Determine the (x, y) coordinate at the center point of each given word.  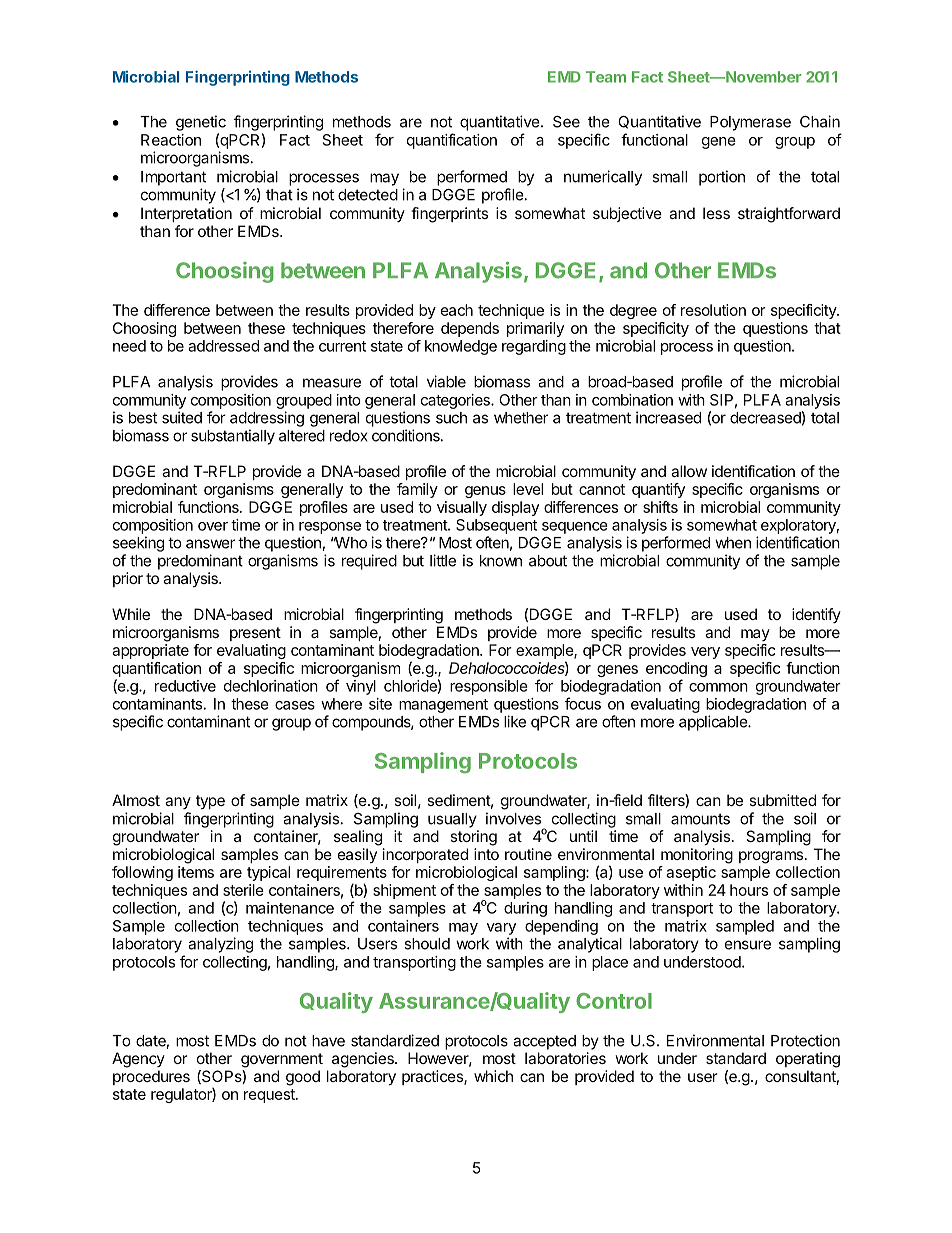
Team (606, 77)
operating (808, 1060)
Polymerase (750, 123)
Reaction (171, 140)
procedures (151, 1077)
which (493, 1076)
